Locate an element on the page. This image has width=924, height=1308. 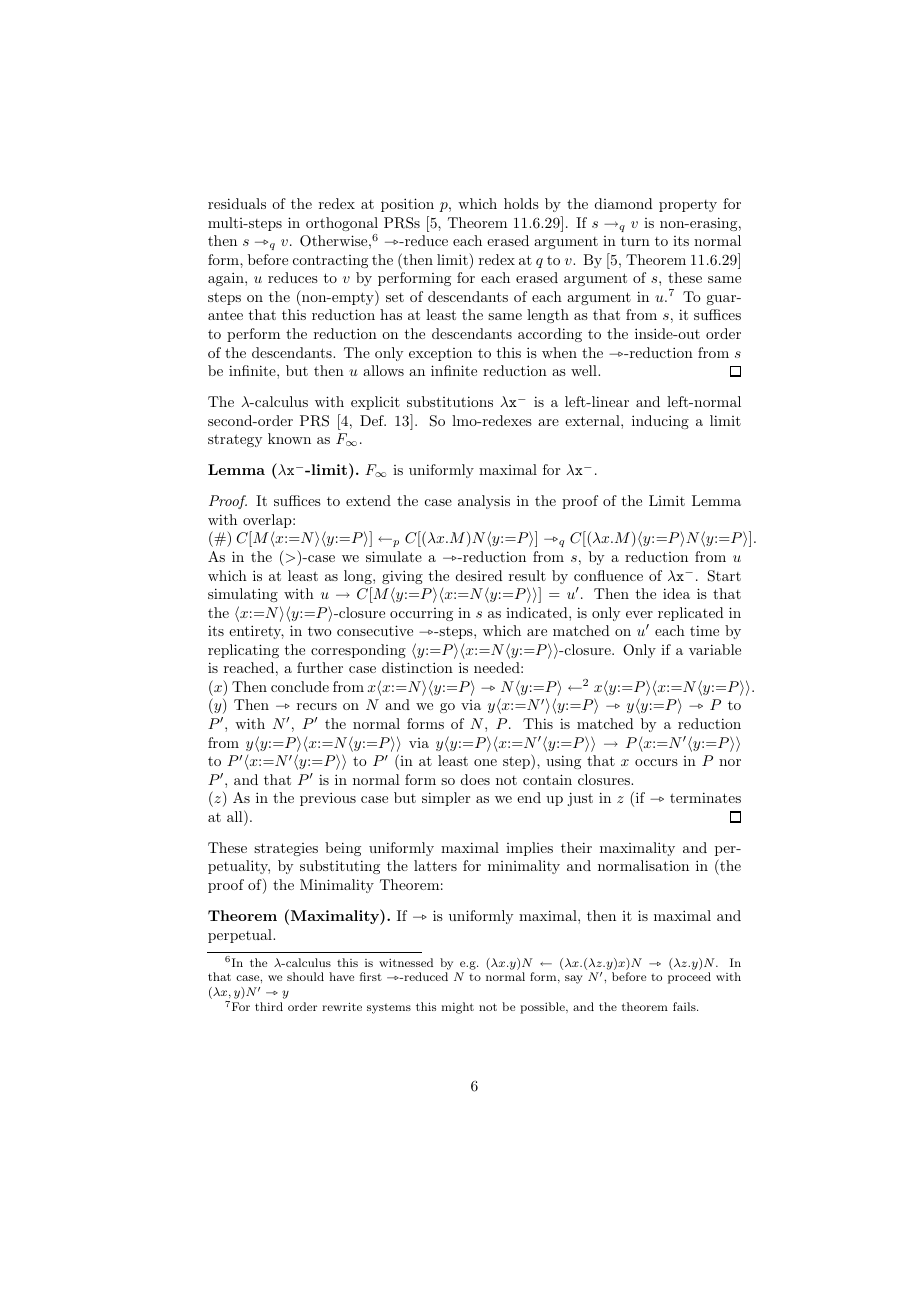
one is located at coordinates (485, 762).
